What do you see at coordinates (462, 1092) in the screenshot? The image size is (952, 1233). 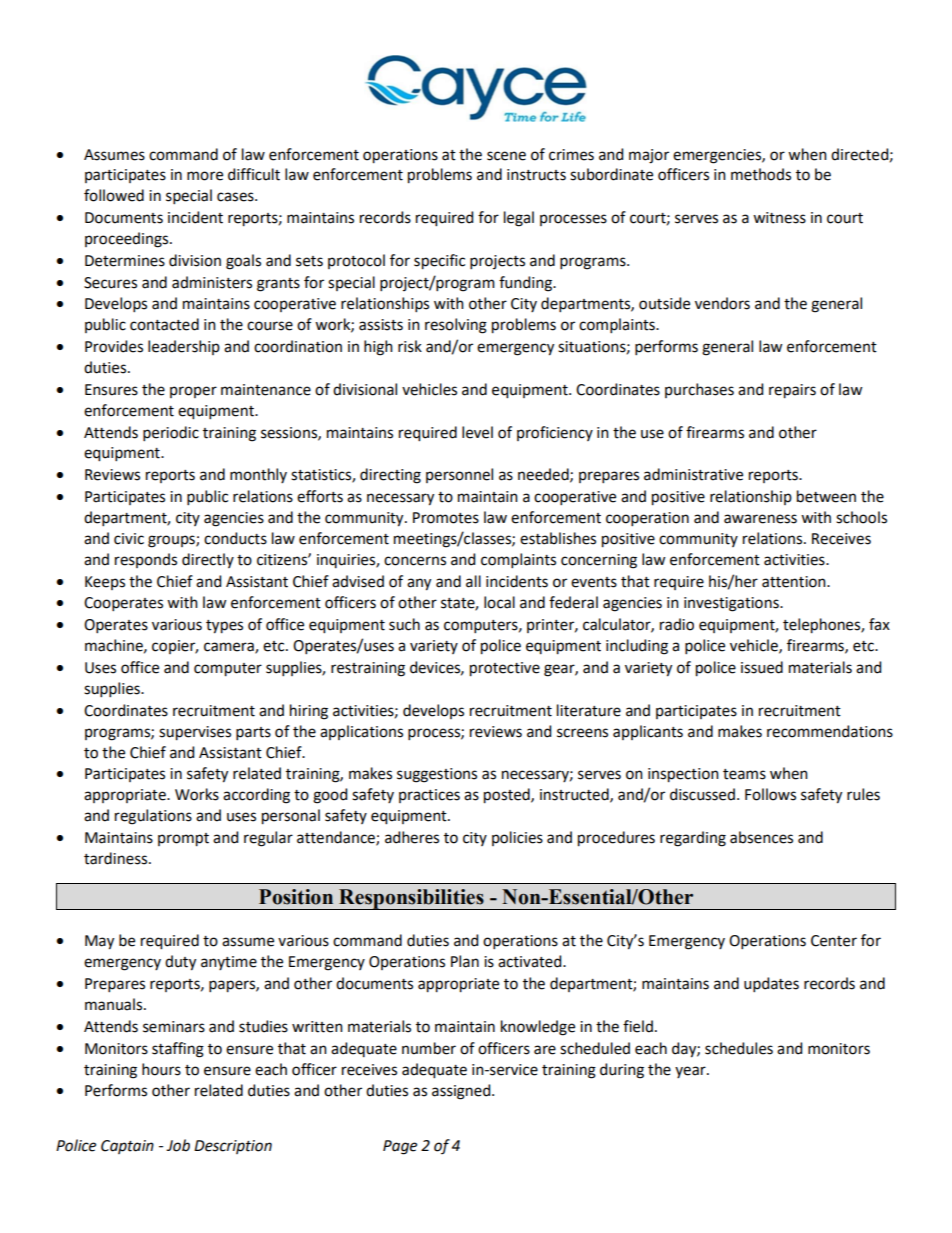 I see `assigned` at bounding box center [462, 1092].
